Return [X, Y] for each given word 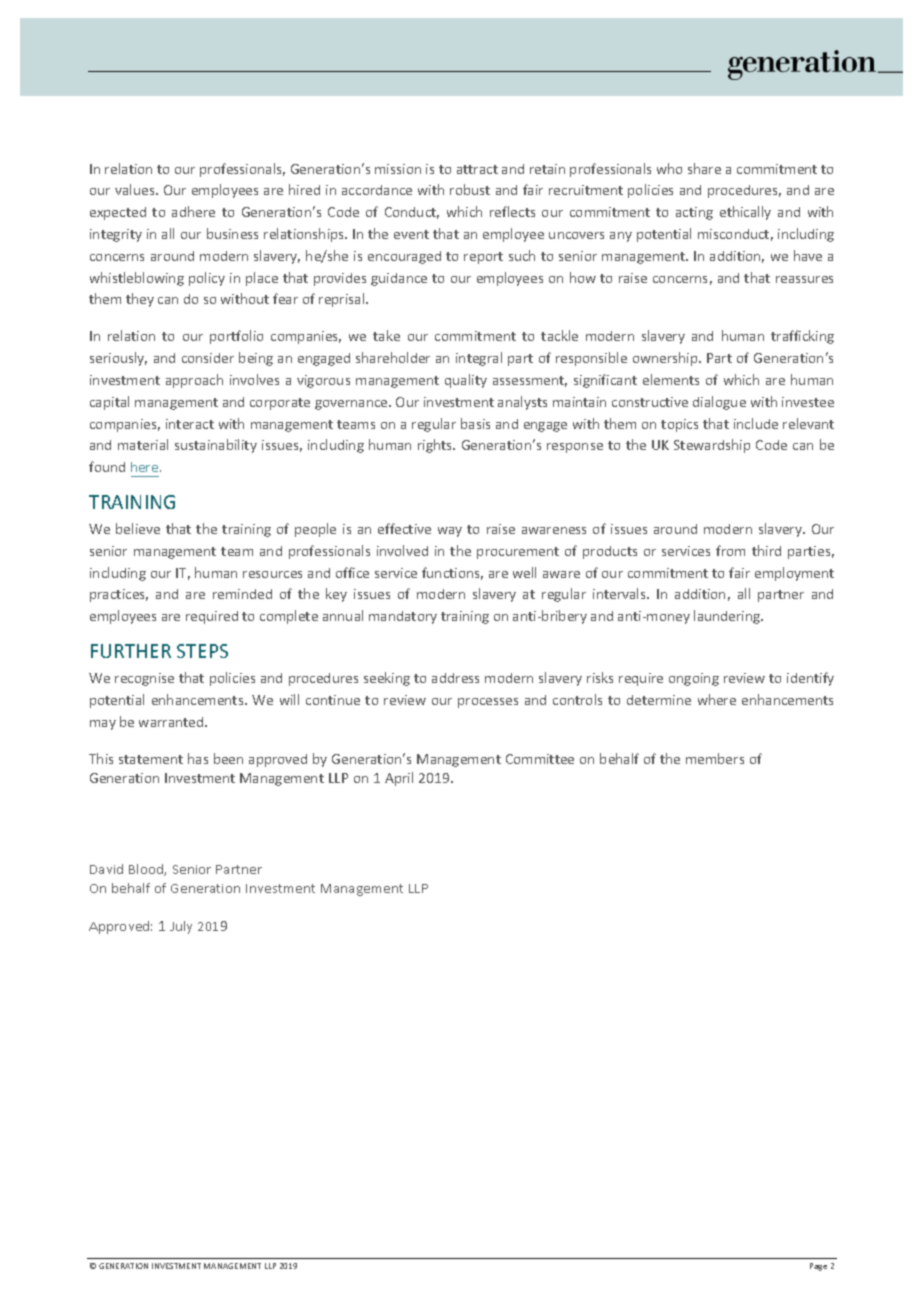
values [136, 189]
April [399, 779]
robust [470, 189]
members [715, 758]
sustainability [216, 446]
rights [436, 446]
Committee [540, 759]
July [181, 927]
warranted [172, 722]
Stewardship [712, 446]
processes [488, 703]
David [106, 869]
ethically [745, 213]
